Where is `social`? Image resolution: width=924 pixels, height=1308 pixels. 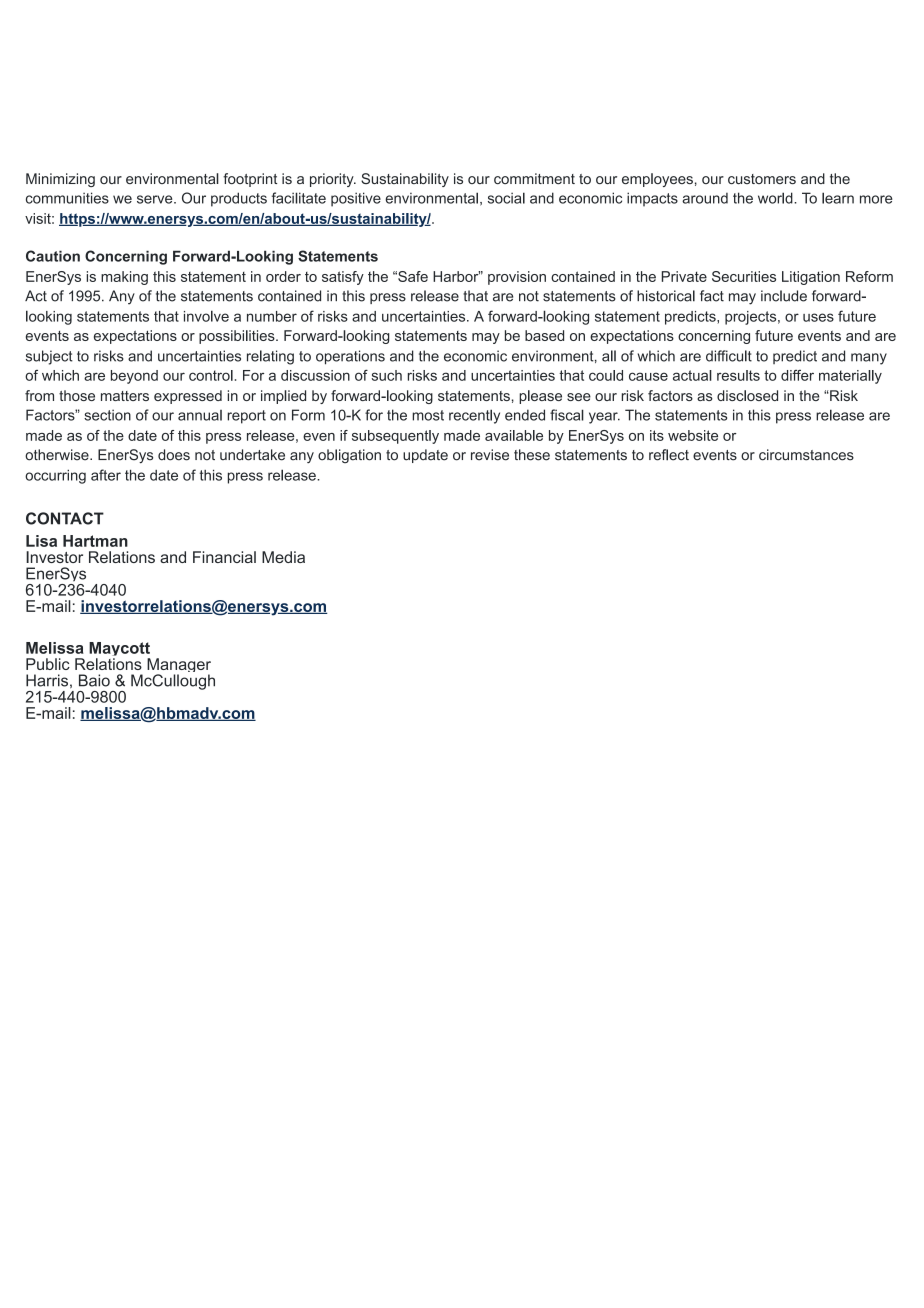 social is located at coordinates (506, 198).
